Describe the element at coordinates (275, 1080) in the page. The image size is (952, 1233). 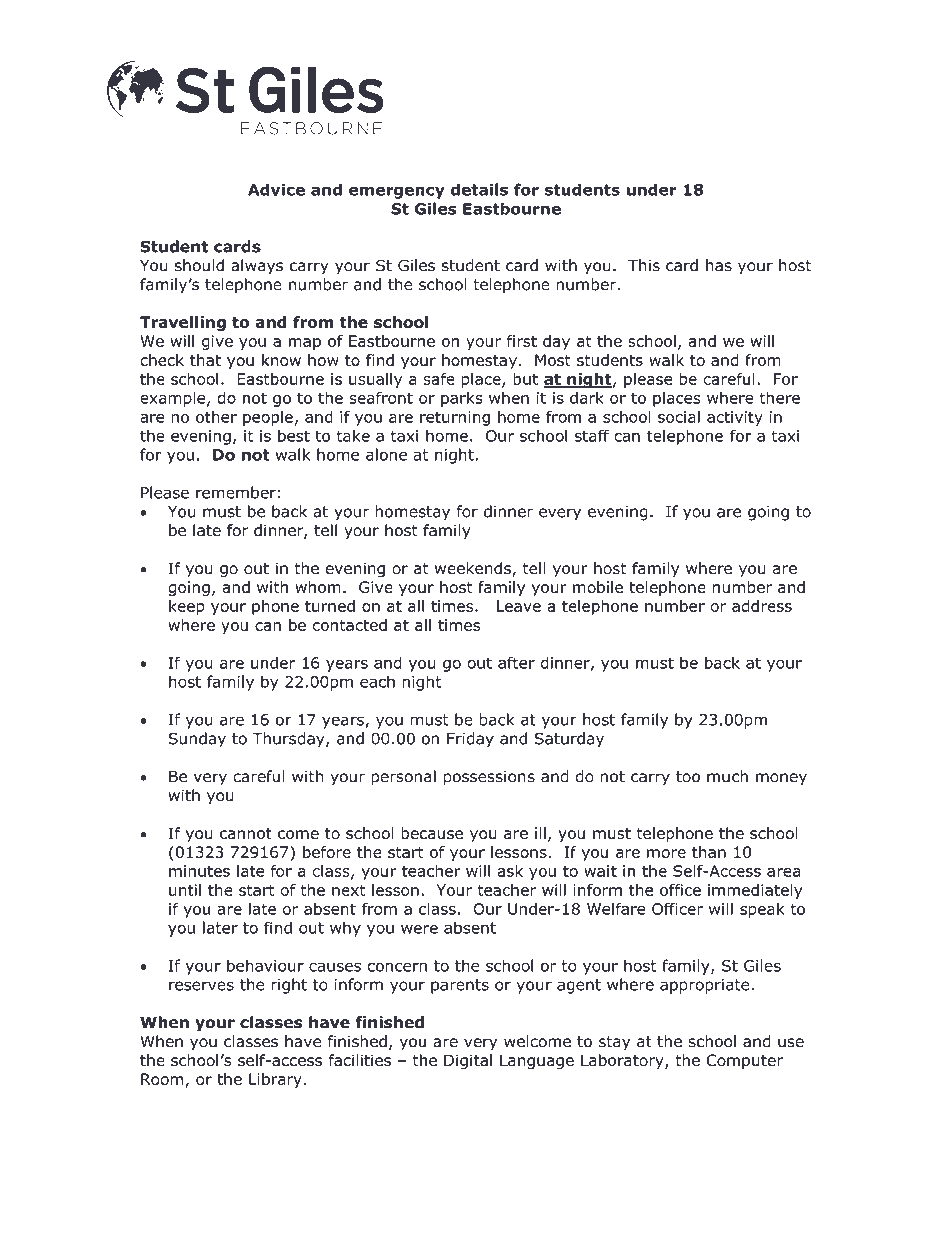
I see `Library` at that location.
